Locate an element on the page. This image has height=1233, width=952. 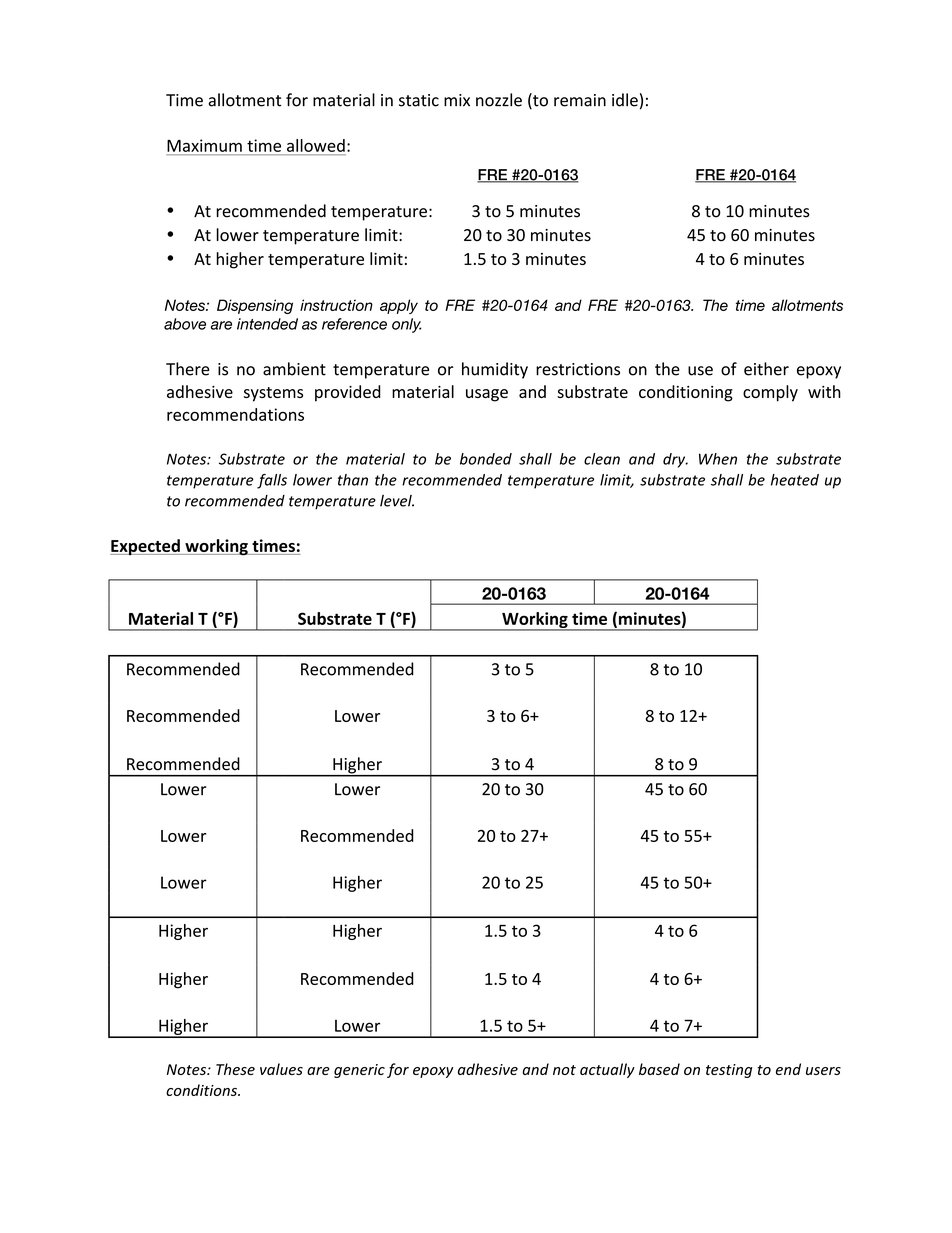
testing is located at coordinates (729, 1071).
